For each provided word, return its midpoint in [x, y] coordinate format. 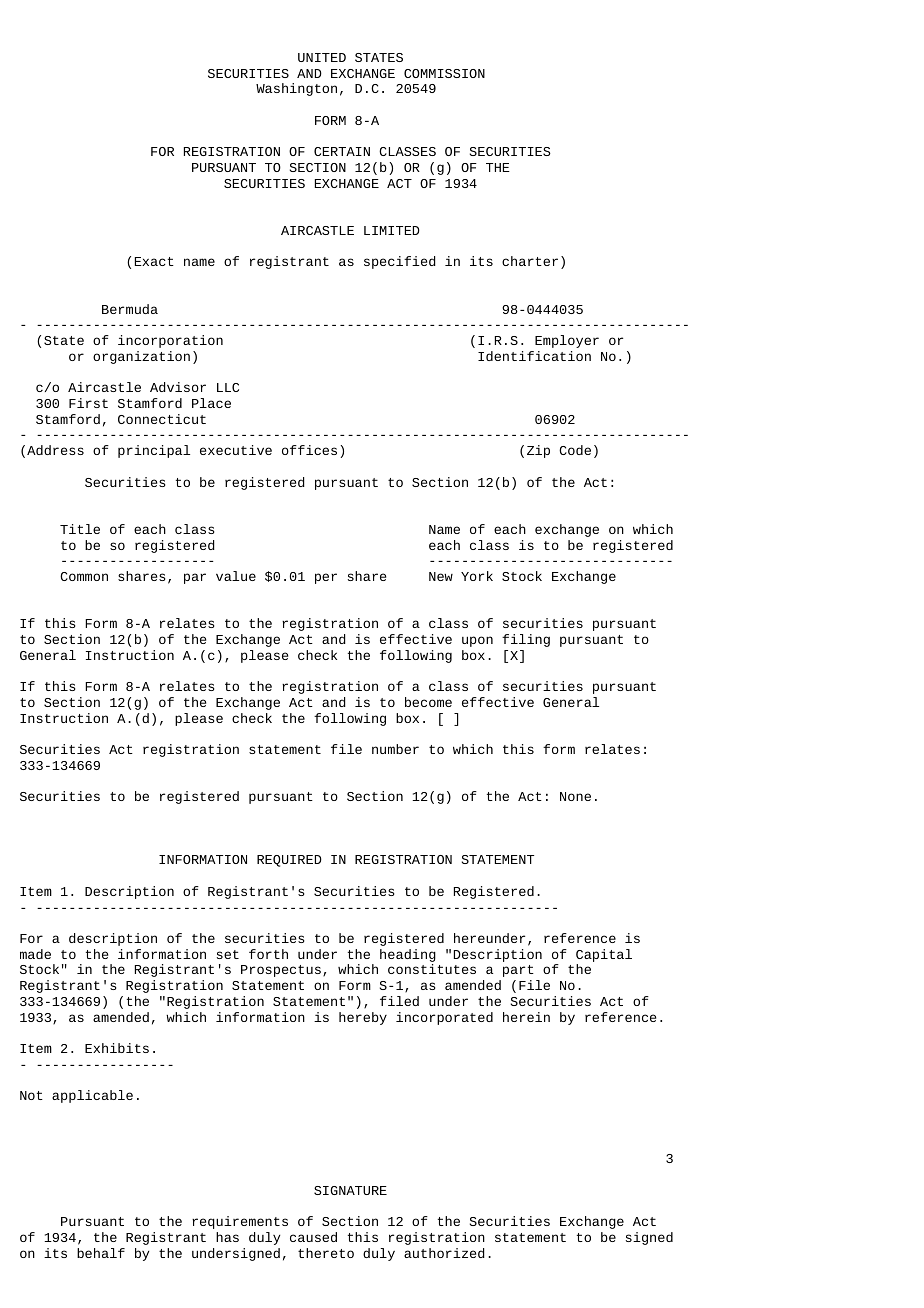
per [326, 578]
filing [526, 640]
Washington [296, 89]
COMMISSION [444, 73]
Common [84, 576]
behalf [101, 1253]
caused [313, 1237]
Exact [154, 261]
